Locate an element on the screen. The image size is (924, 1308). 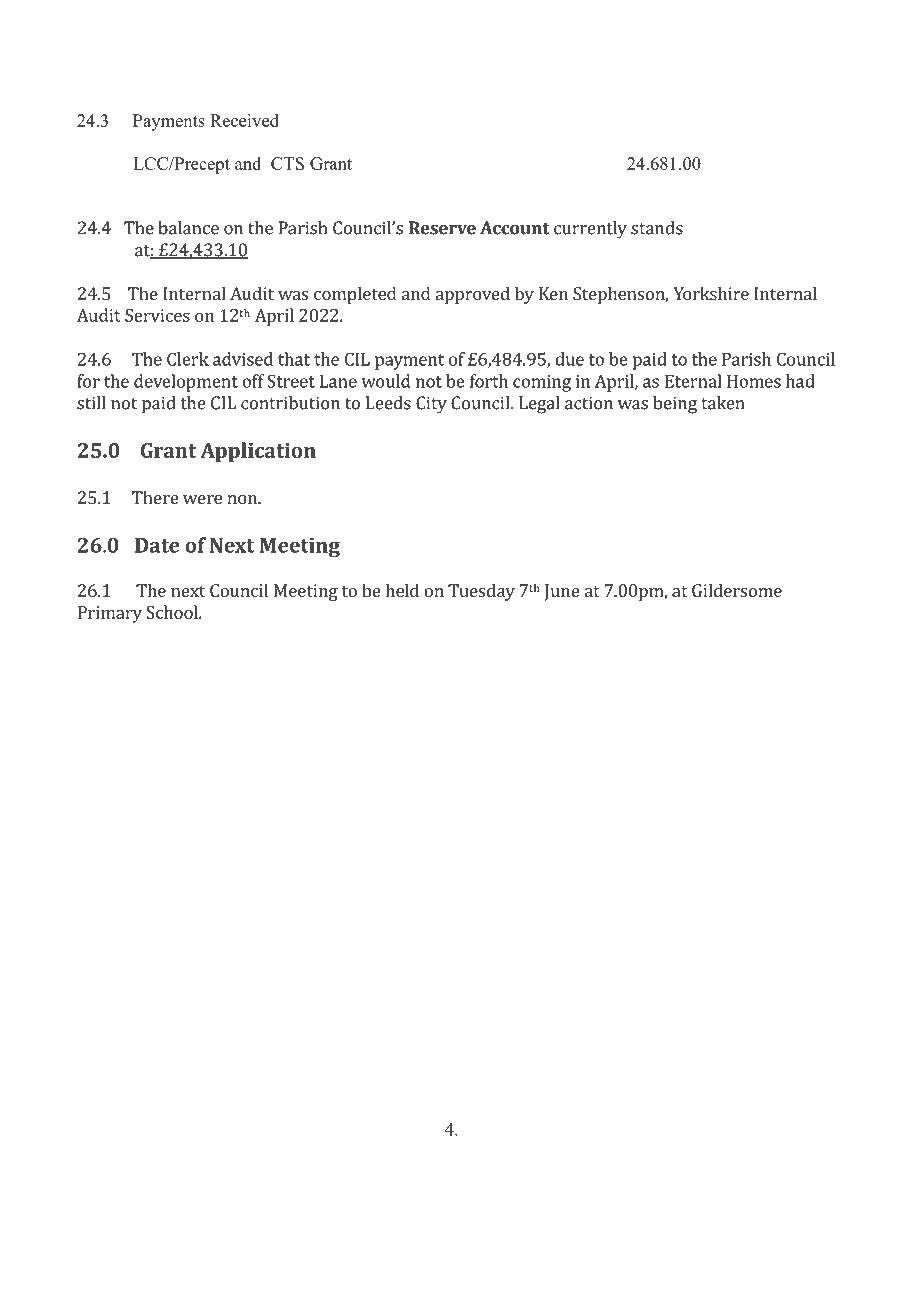
CTS is located at coordinates (287, 163).
